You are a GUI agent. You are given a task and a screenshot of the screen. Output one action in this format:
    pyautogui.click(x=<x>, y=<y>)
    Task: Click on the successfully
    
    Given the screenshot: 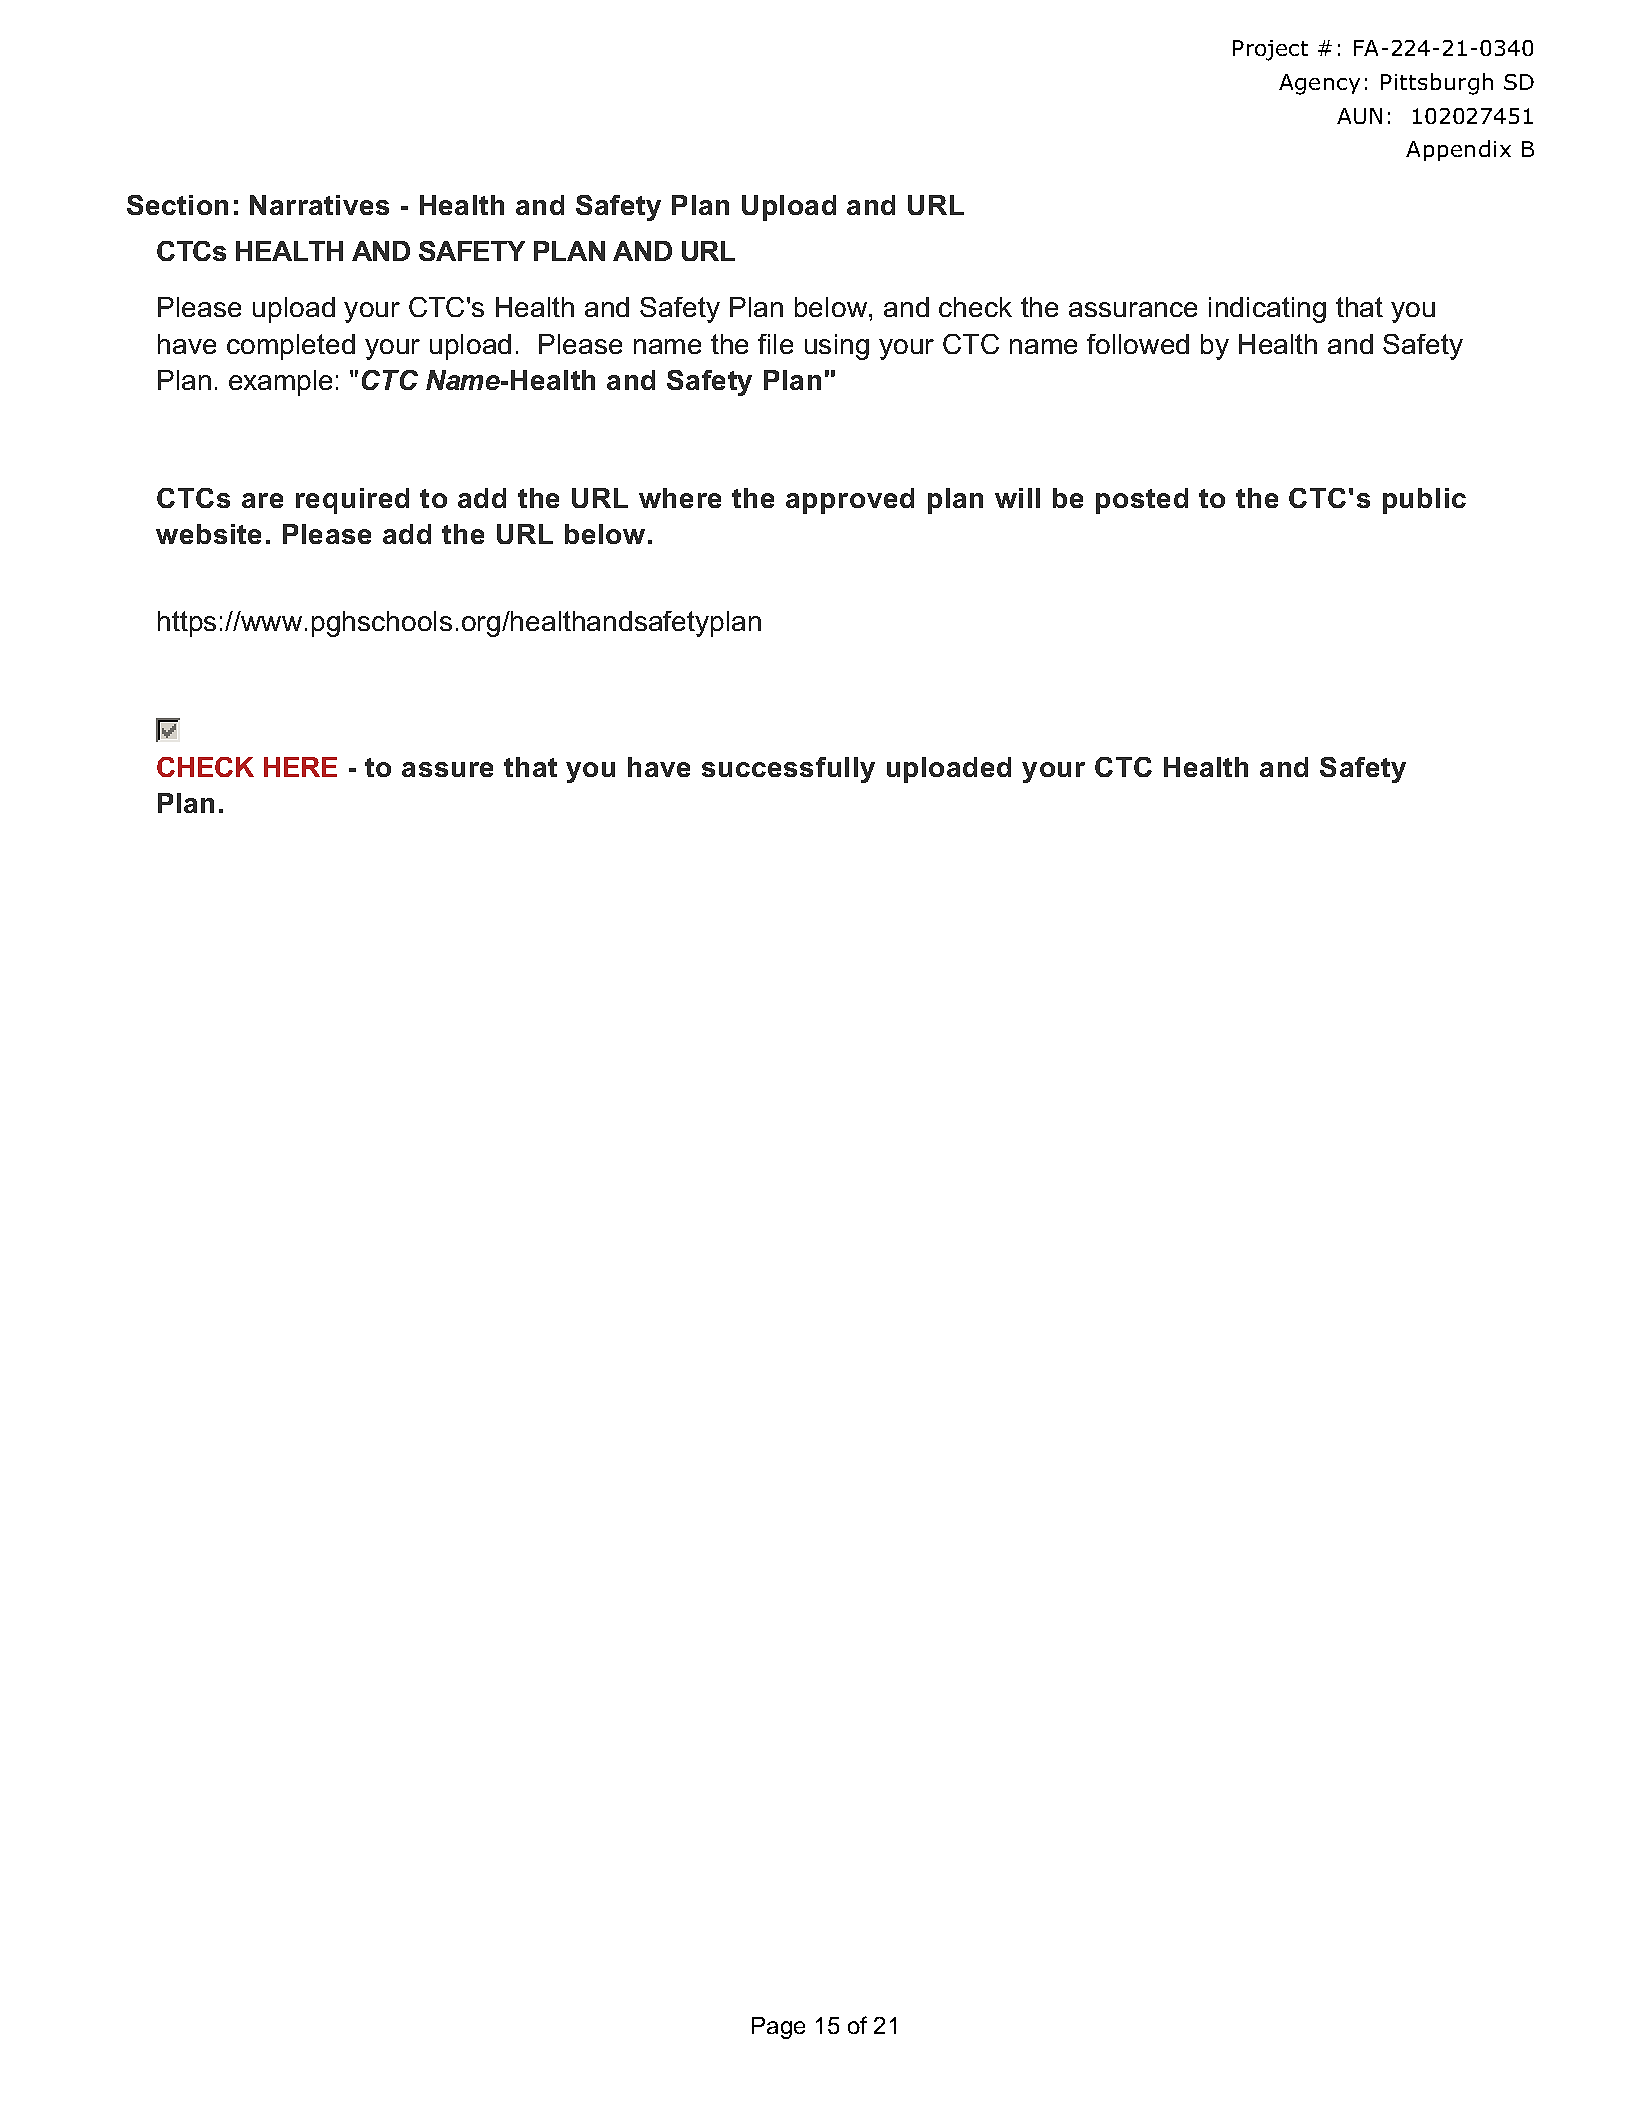 What is the action you would take?
    pyautogui.click(x=788, y=770)
